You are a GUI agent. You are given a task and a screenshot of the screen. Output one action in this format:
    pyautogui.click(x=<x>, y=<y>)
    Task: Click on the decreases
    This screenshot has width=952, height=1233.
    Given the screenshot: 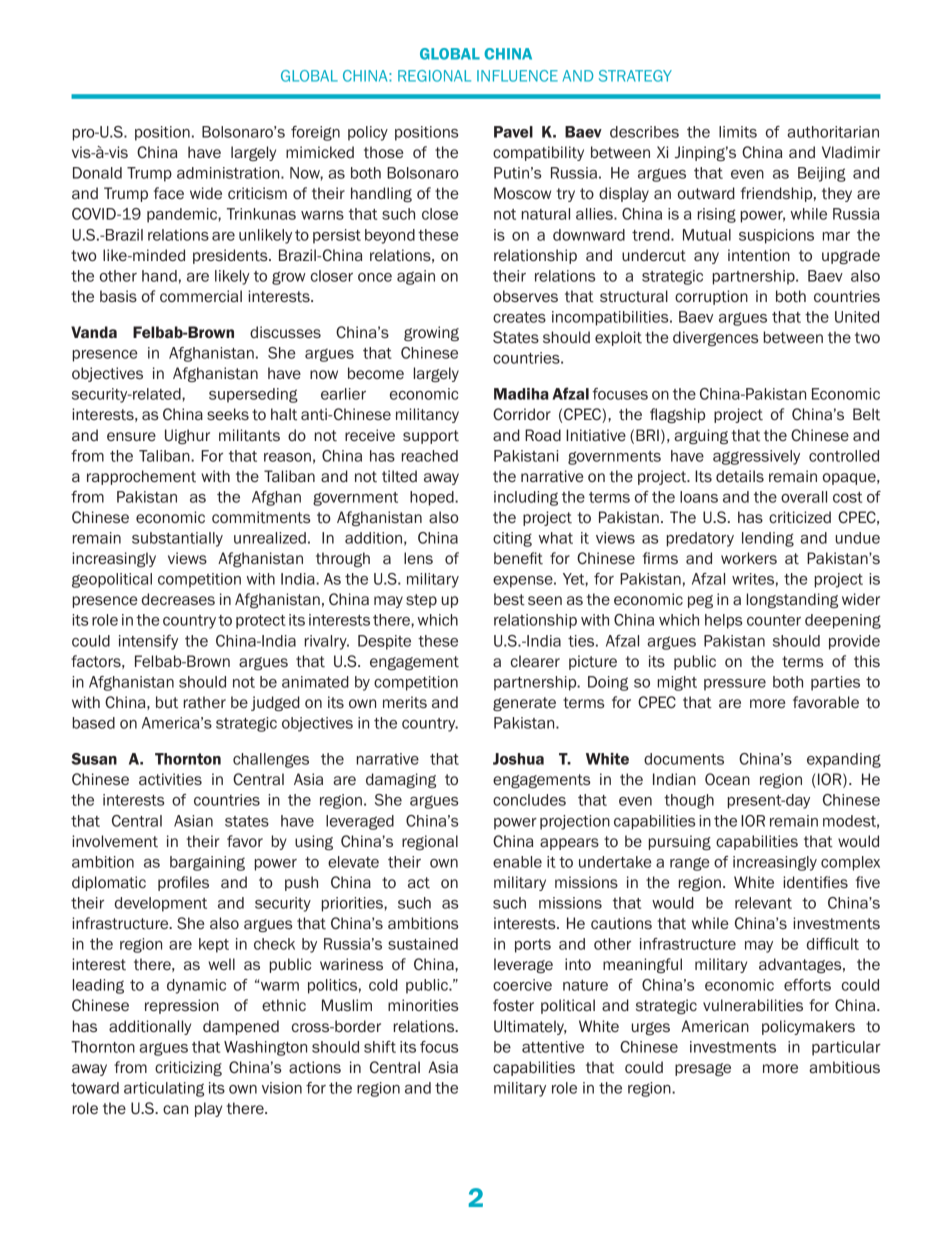 What is the action you would take?
    pyautogui.click(x=178, y=599)
